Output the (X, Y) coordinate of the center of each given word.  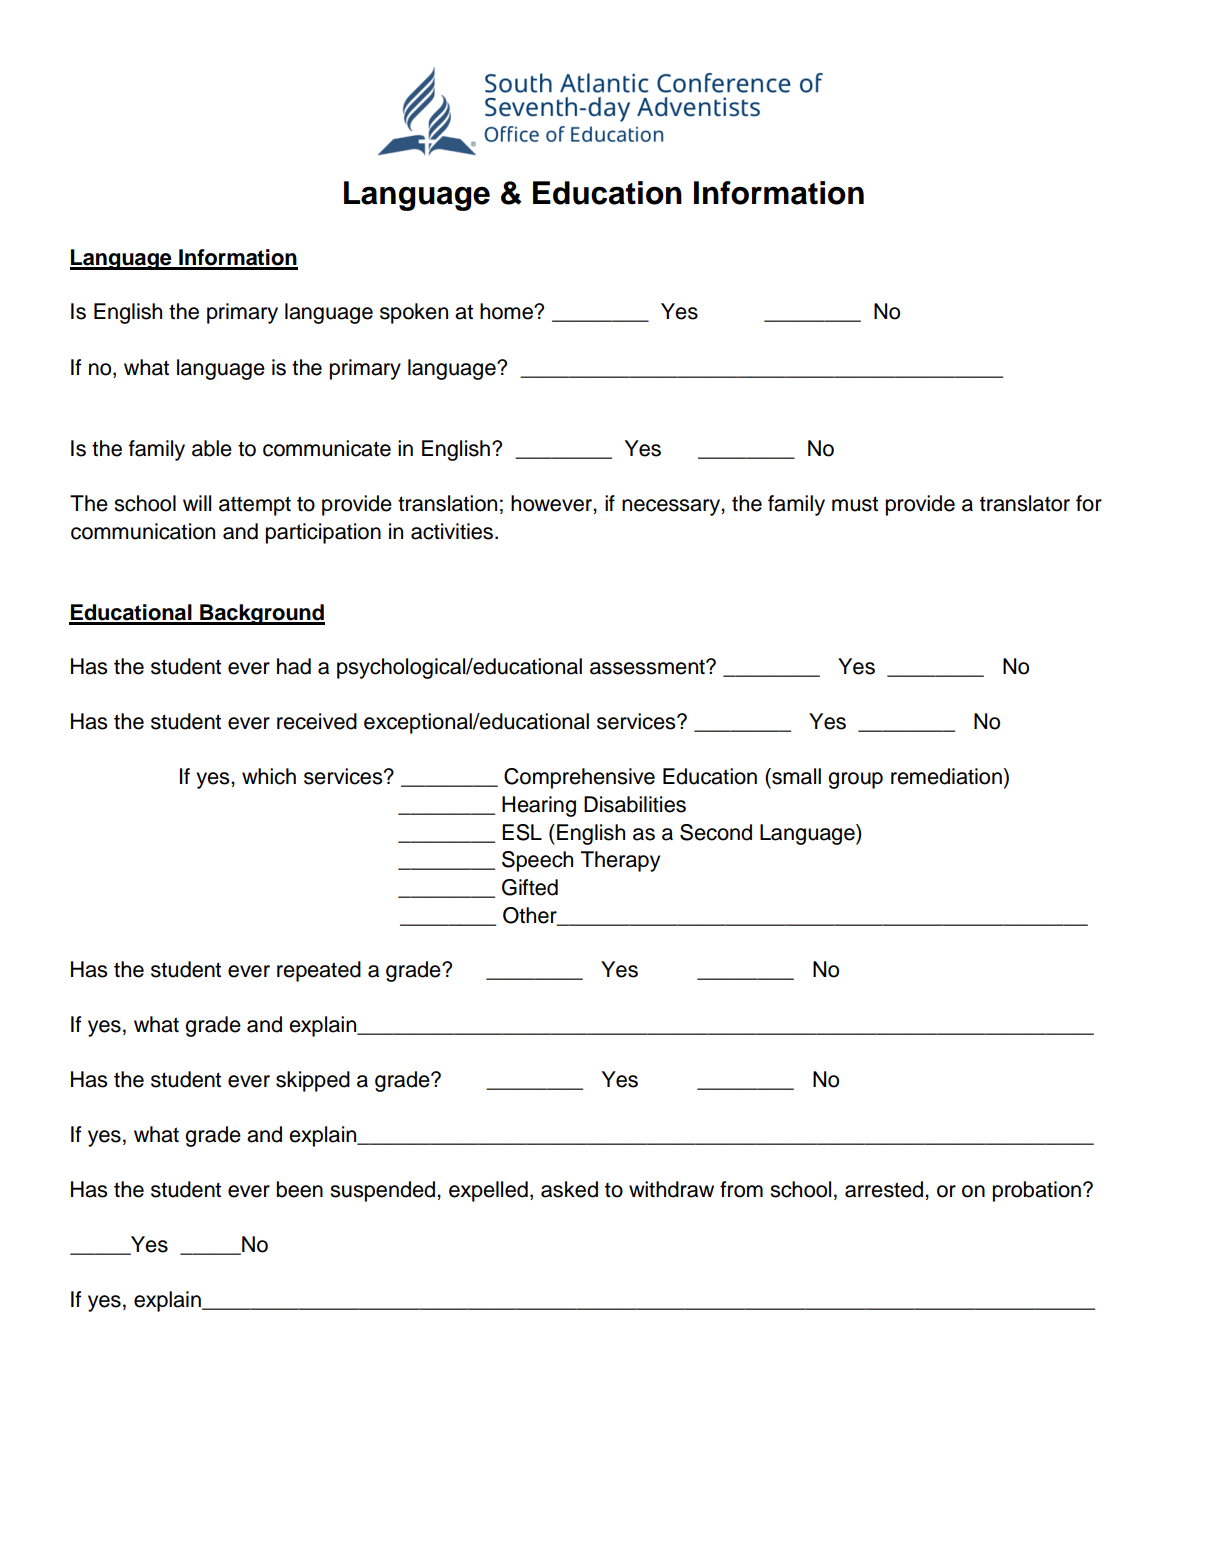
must (855, 504)
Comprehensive (579, 778)
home (507, 311)
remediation (946, 776)
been (300, 1189)
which (269, 776)
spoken (414, 313)
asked (569, 1189)
